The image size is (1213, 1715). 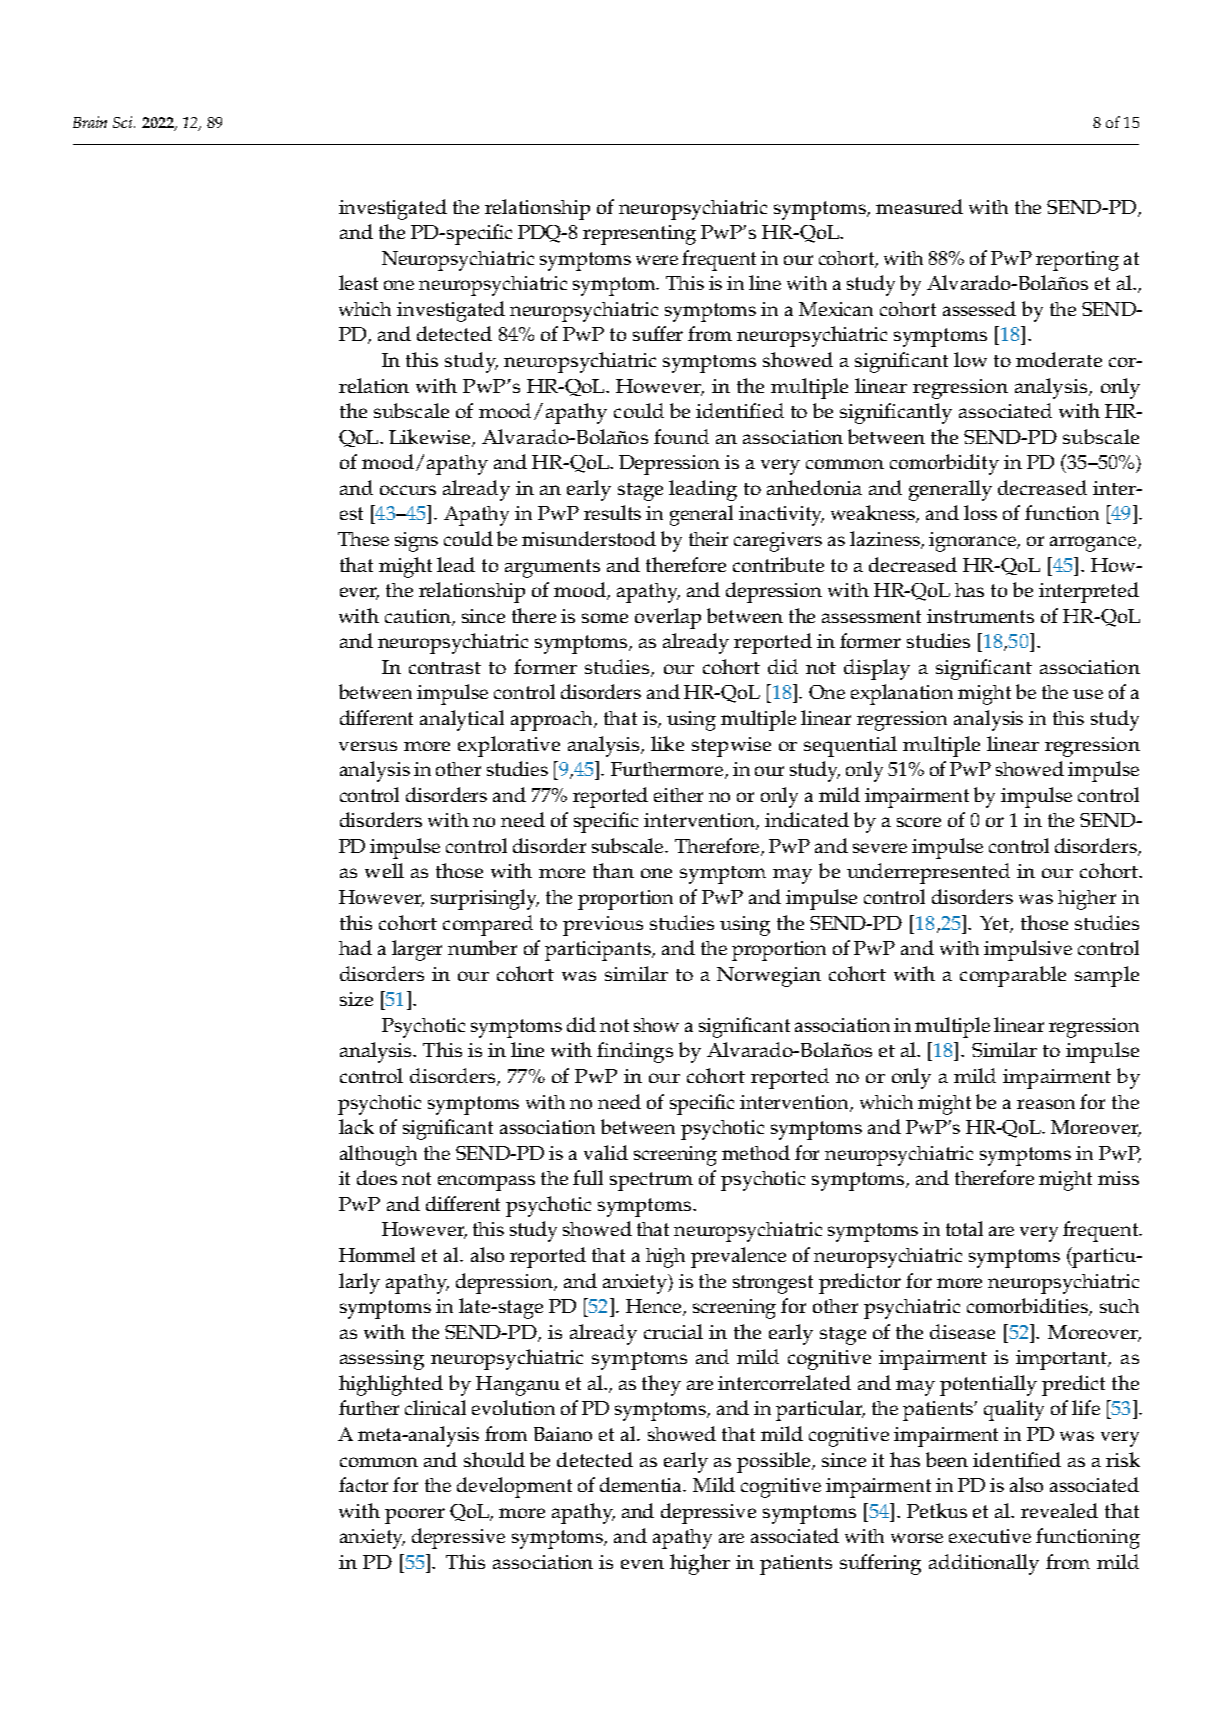 What do you see at coordinates (928, 873) in the page?
I see `underrepresented` at bounding box center [928, 873].
